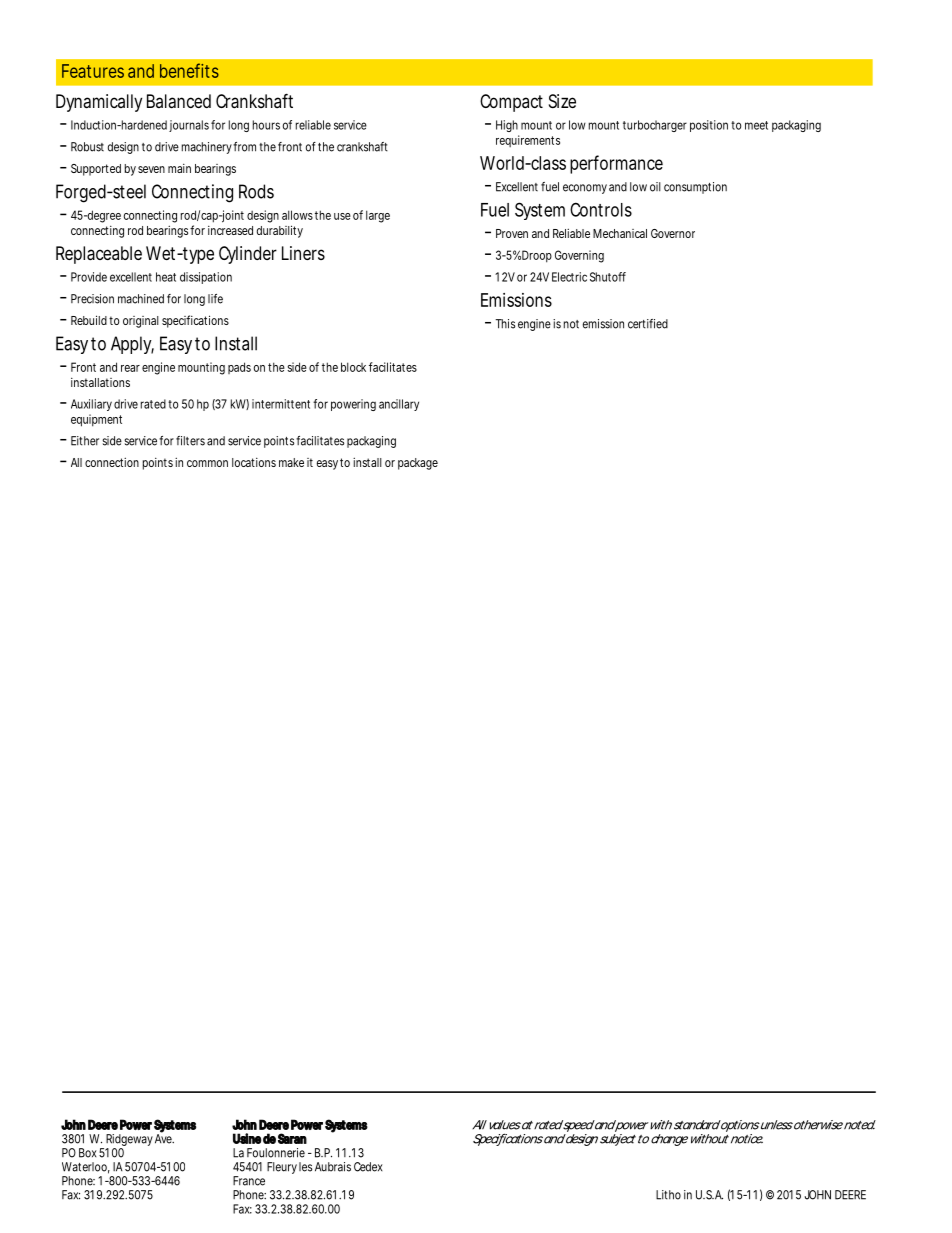 This screenshot has height=1233, width=952. I want to click on Ridgeway, so click(129, 1141).
